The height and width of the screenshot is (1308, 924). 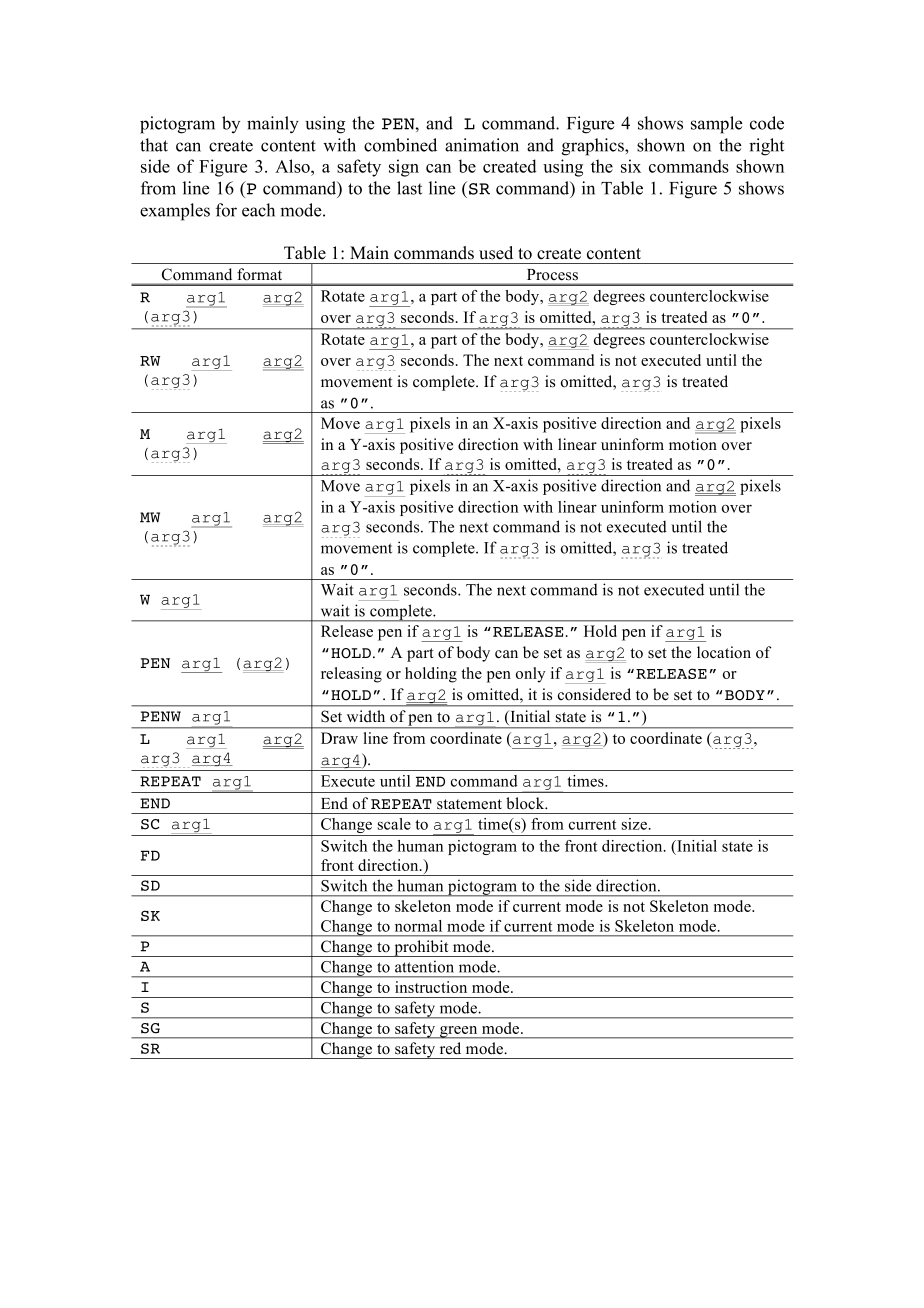 What do you see at coordinates (260, 274) in the screenshot?
I see `format` at bounding box center [260, 274].
